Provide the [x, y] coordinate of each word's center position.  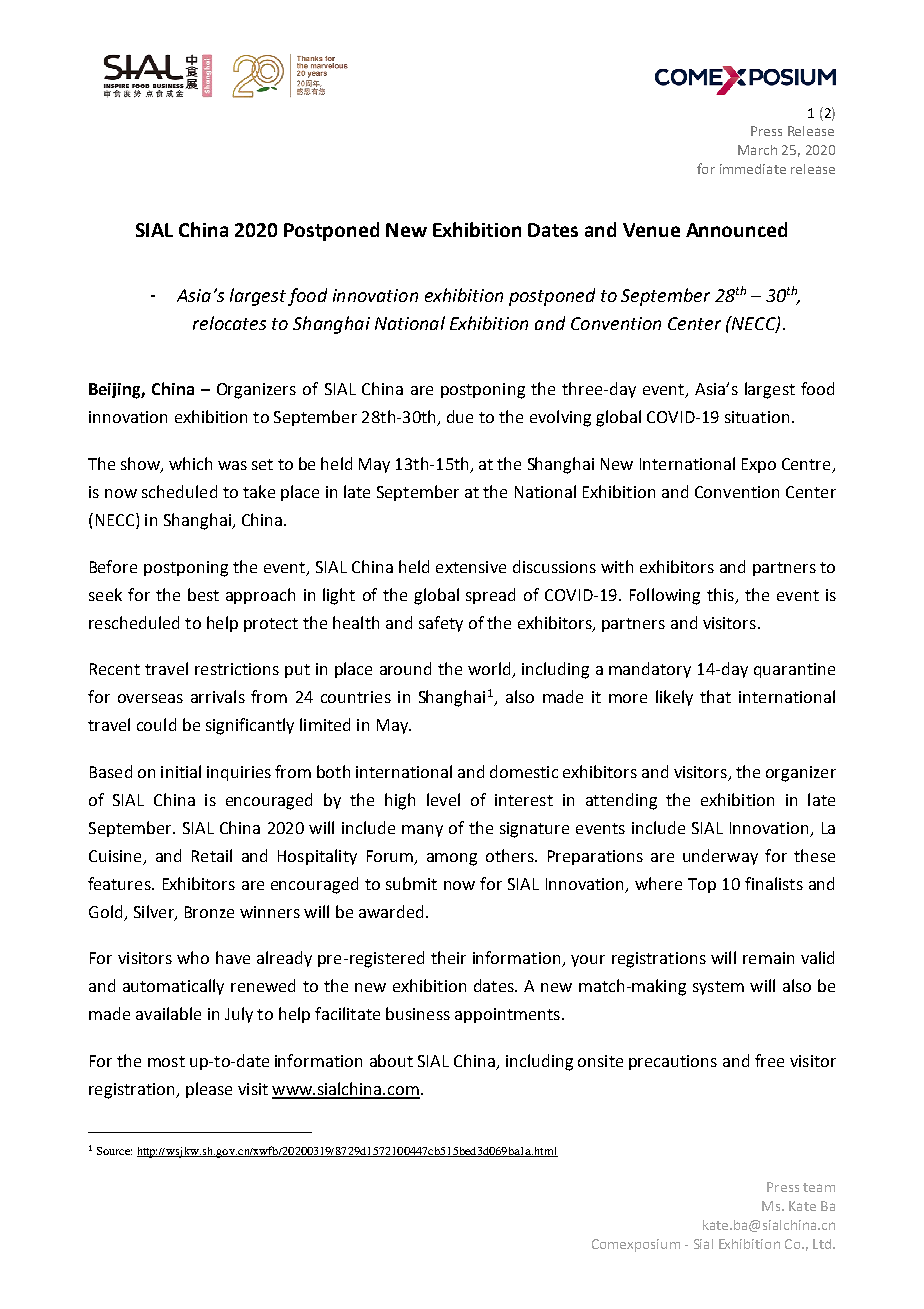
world [490, 670]
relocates [229, 323]
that [715, 696]
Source [114, 1151]
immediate [753, 169]
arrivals [218, 696]
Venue [651, 230]
